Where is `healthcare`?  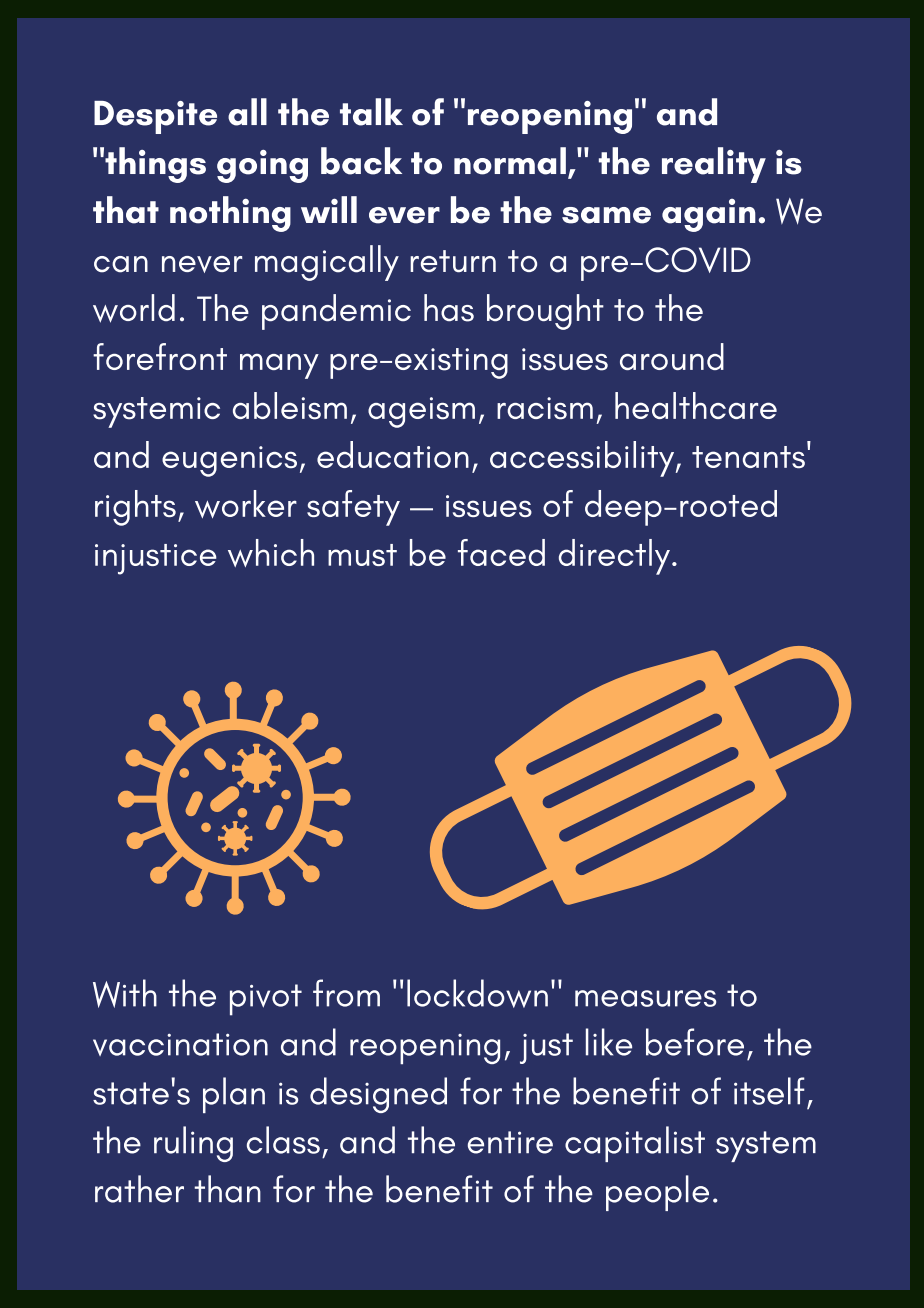 healthcare is located at coordinates (696, 405).
